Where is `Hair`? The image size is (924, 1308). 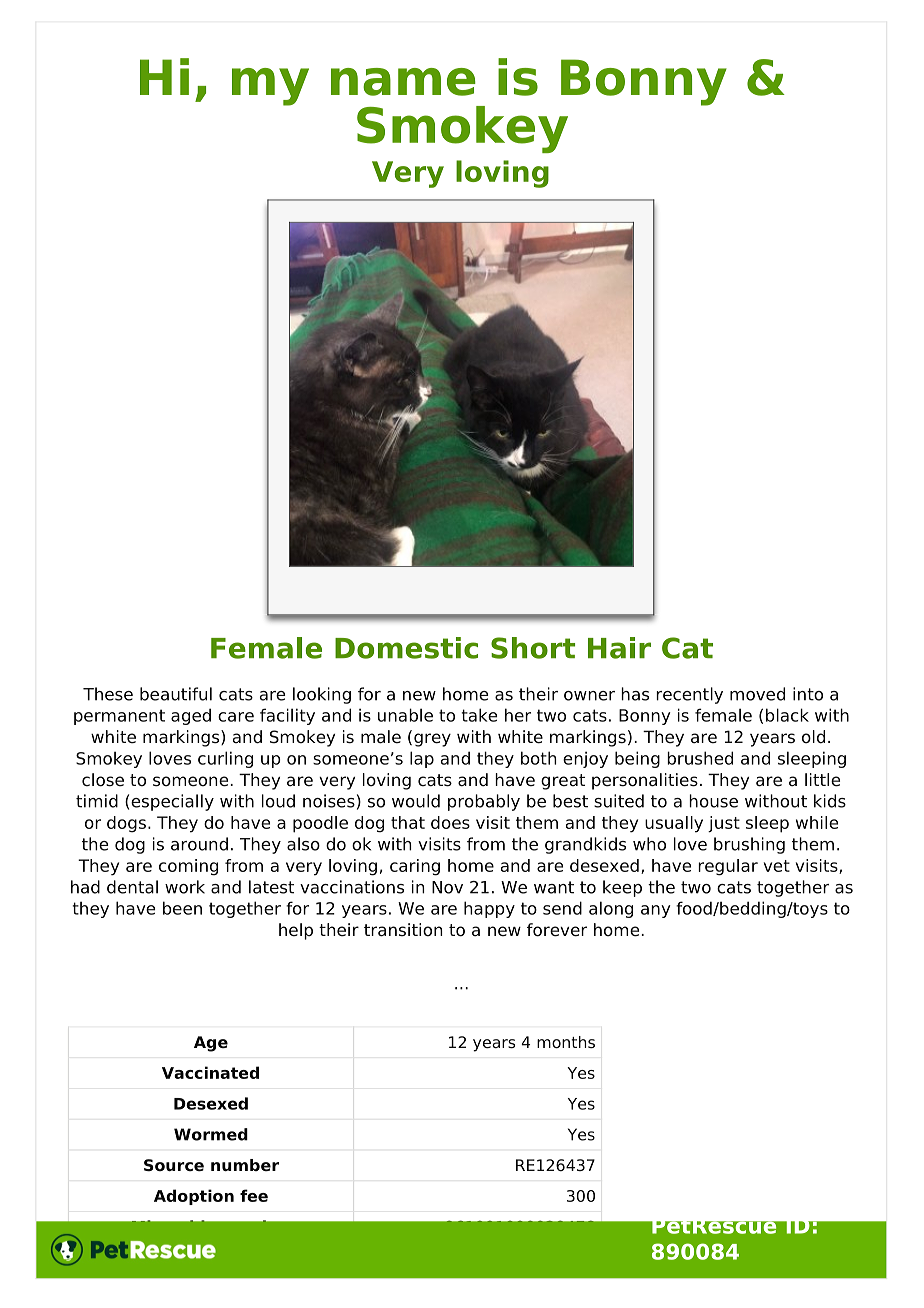 Hair is located at coordinates (619, 648).
